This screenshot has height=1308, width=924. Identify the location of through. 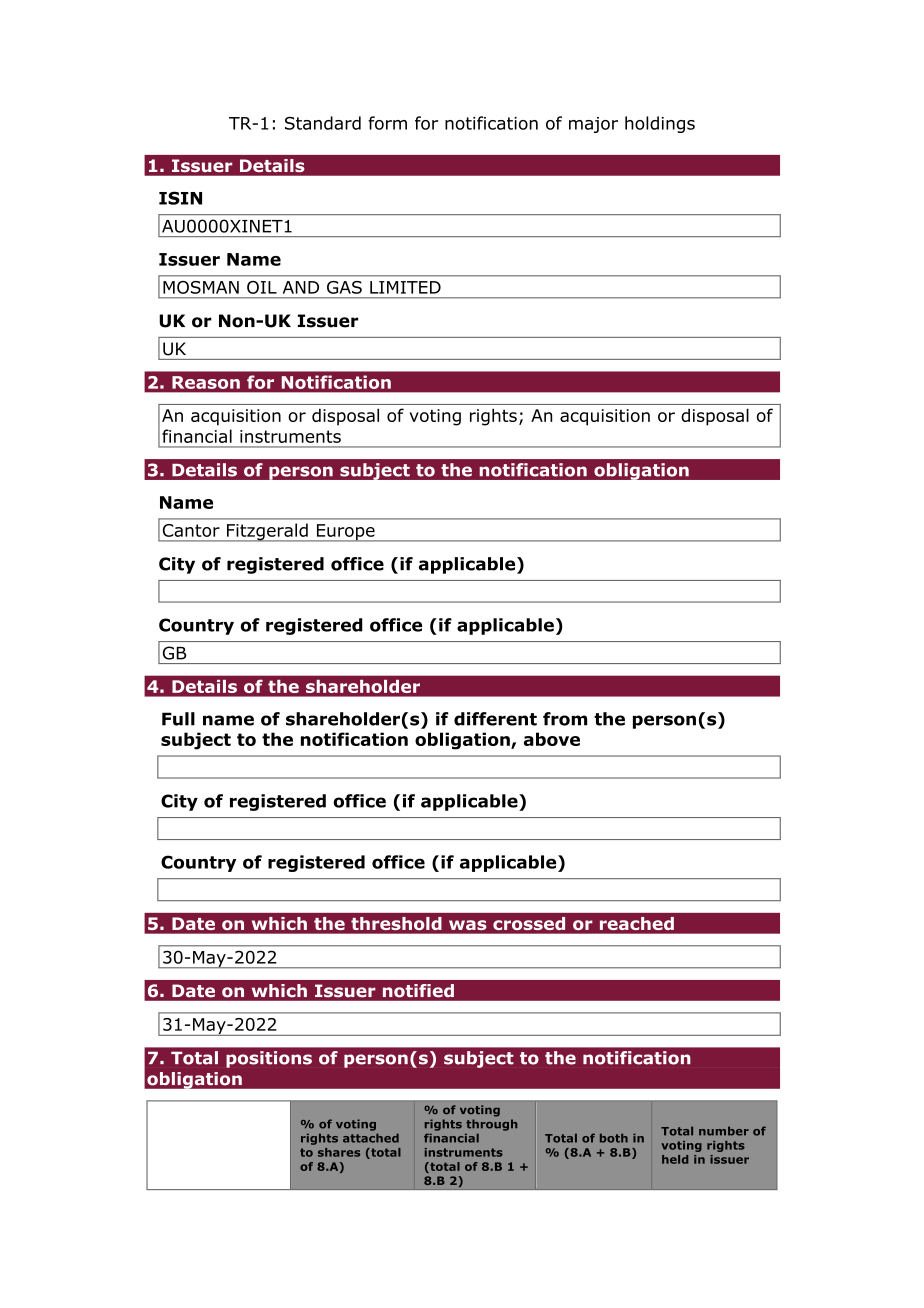
(491, 1125).
